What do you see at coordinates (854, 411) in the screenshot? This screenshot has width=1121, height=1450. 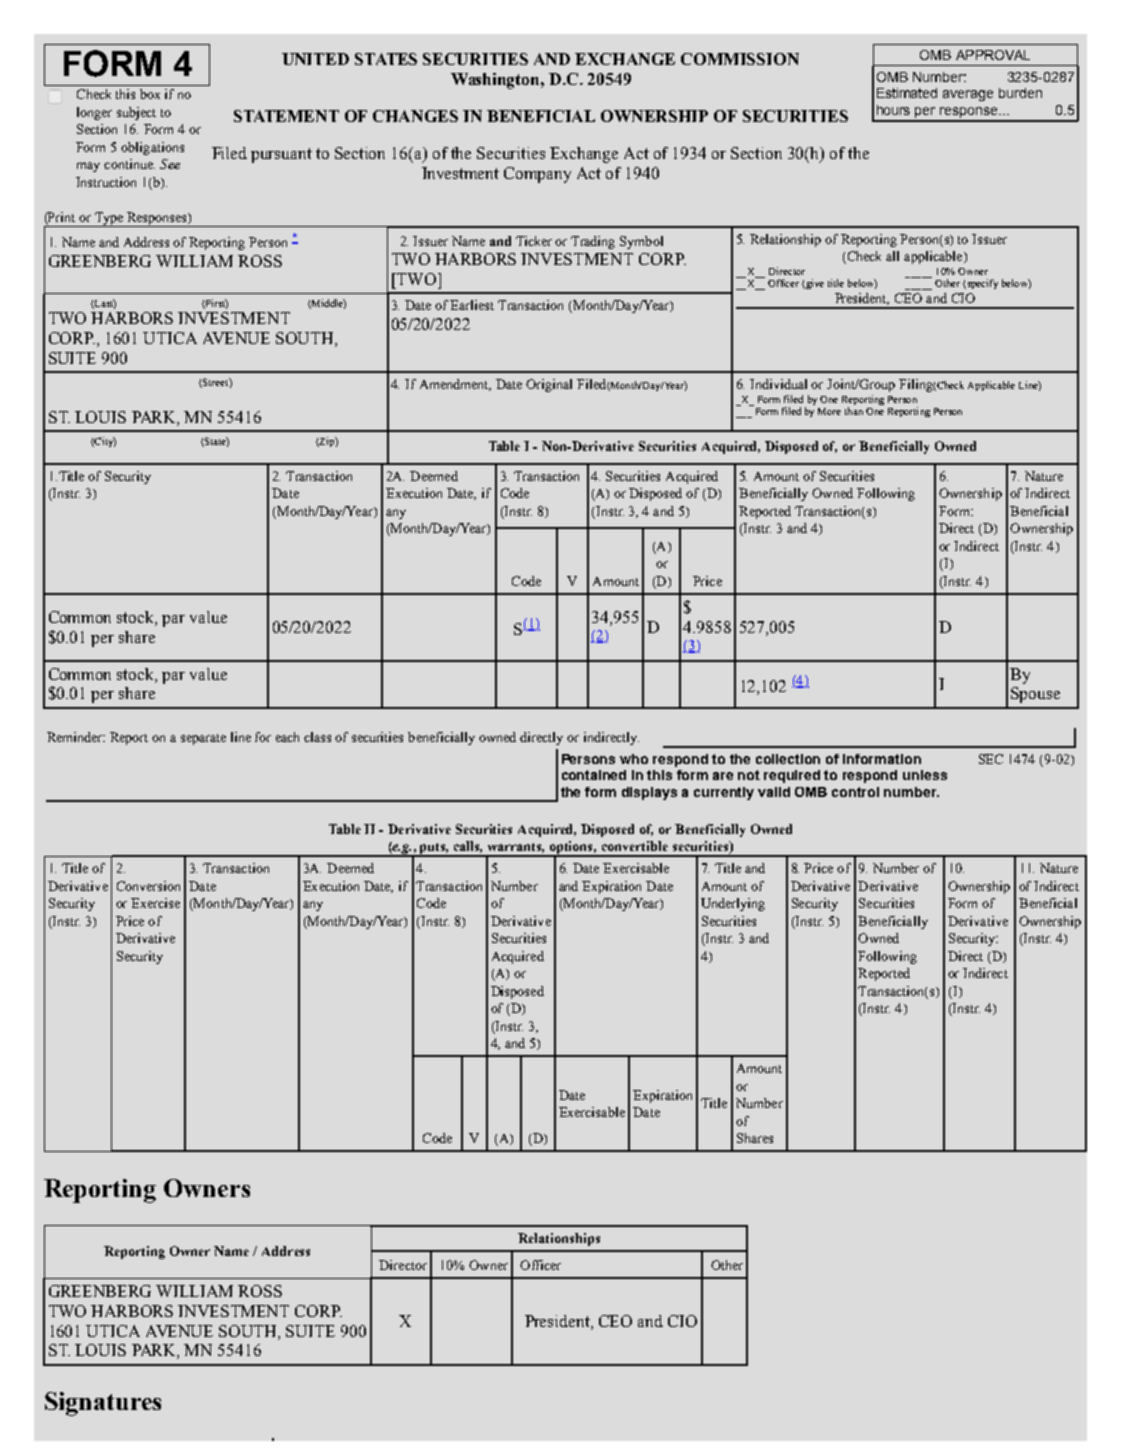 I see `than` at bounding box center [854, 411].
